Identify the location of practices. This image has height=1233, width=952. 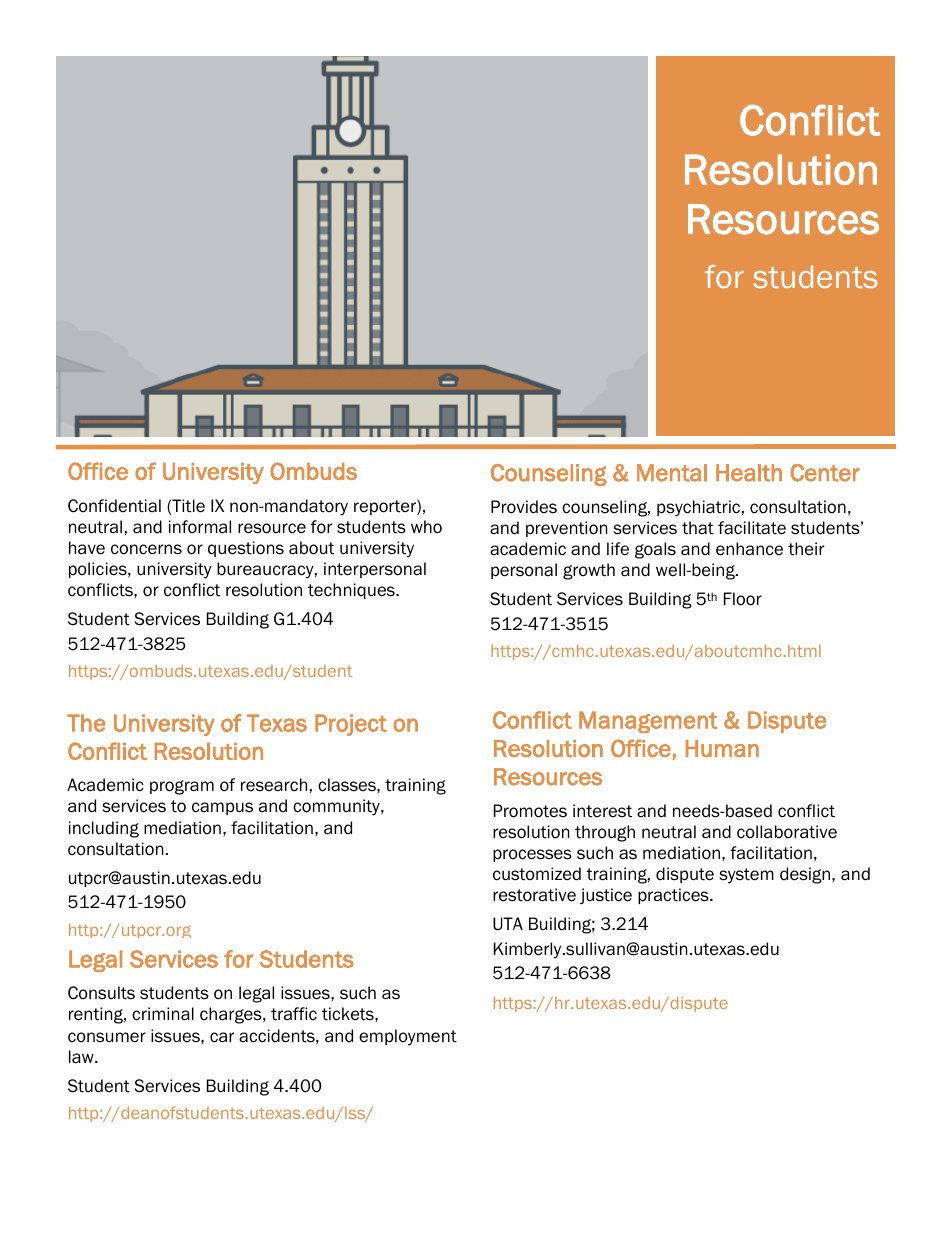
(674, 896).
